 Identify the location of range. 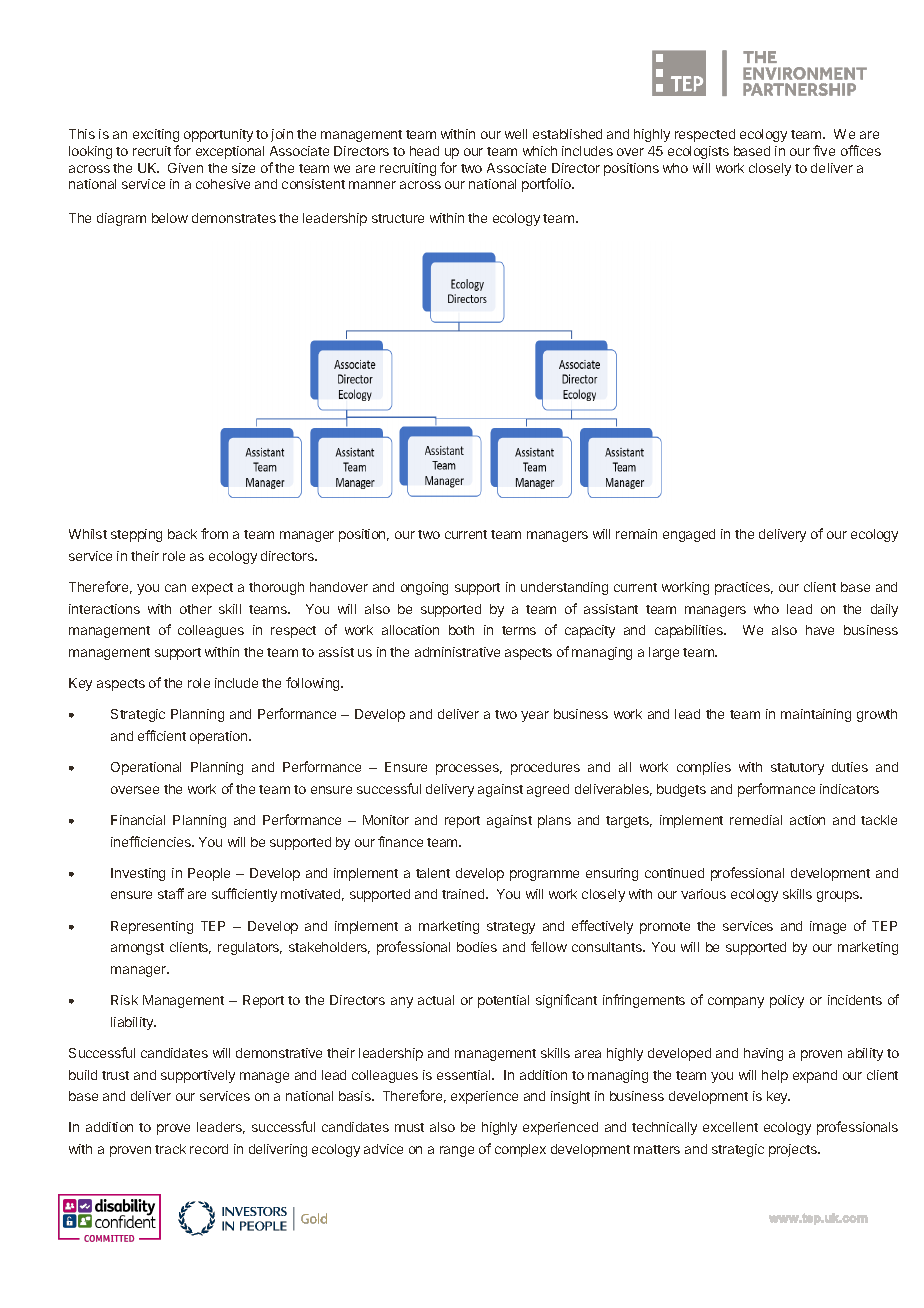
(457, 1151).
